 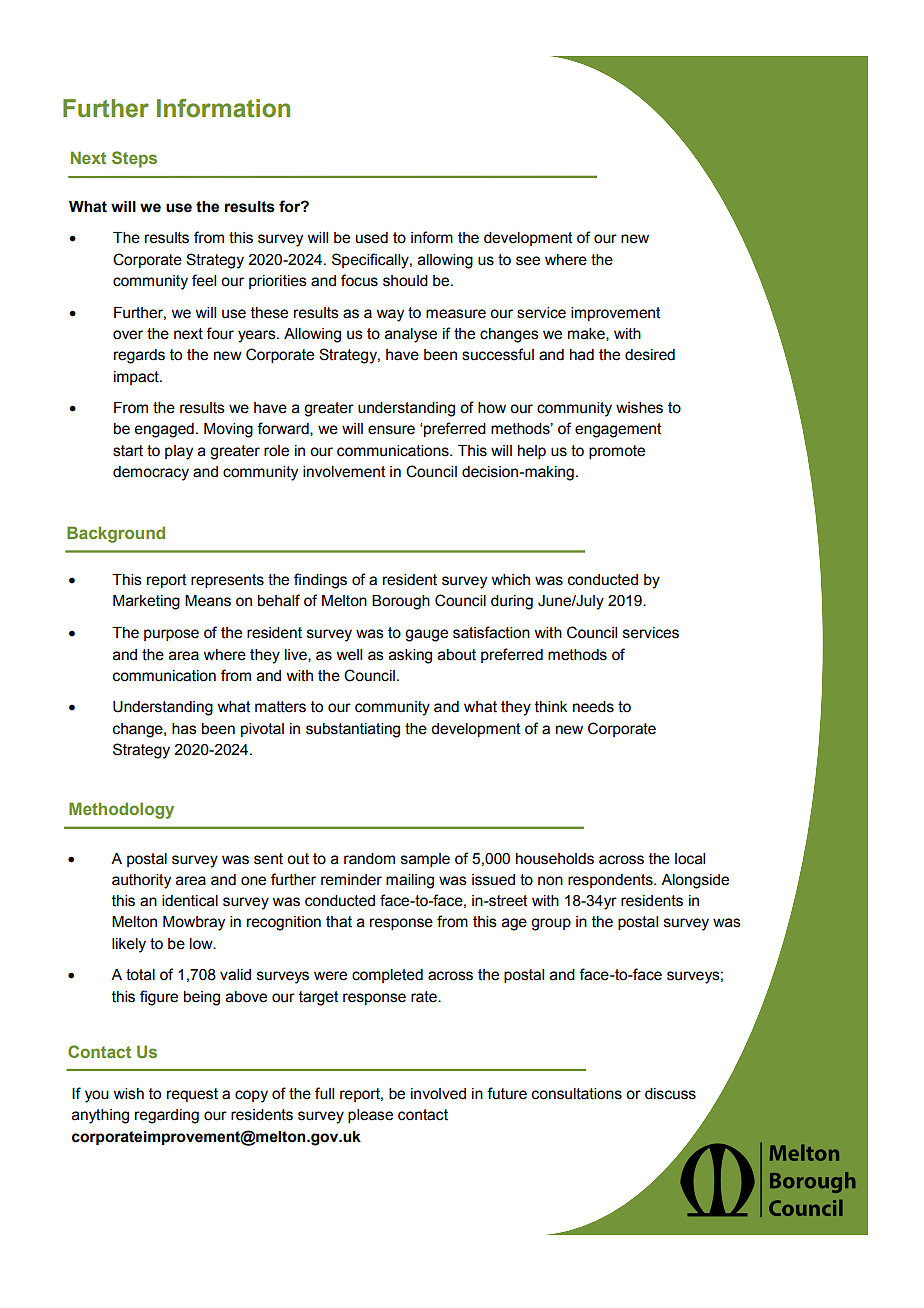 I want to click on see, so click(x=528, y=261).
